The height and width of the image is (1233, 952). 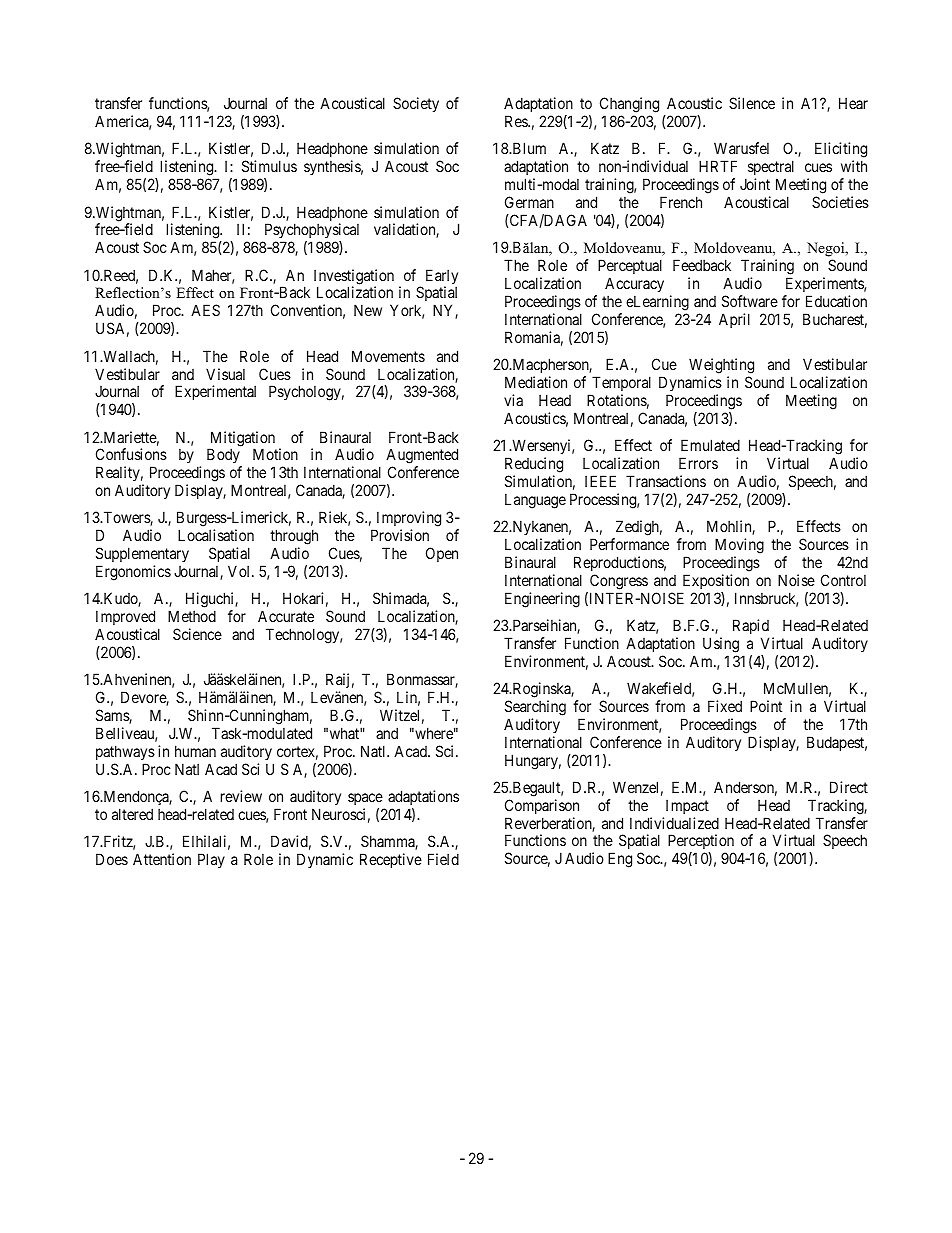 I want to click on Society, so click(x=416, y=104).
